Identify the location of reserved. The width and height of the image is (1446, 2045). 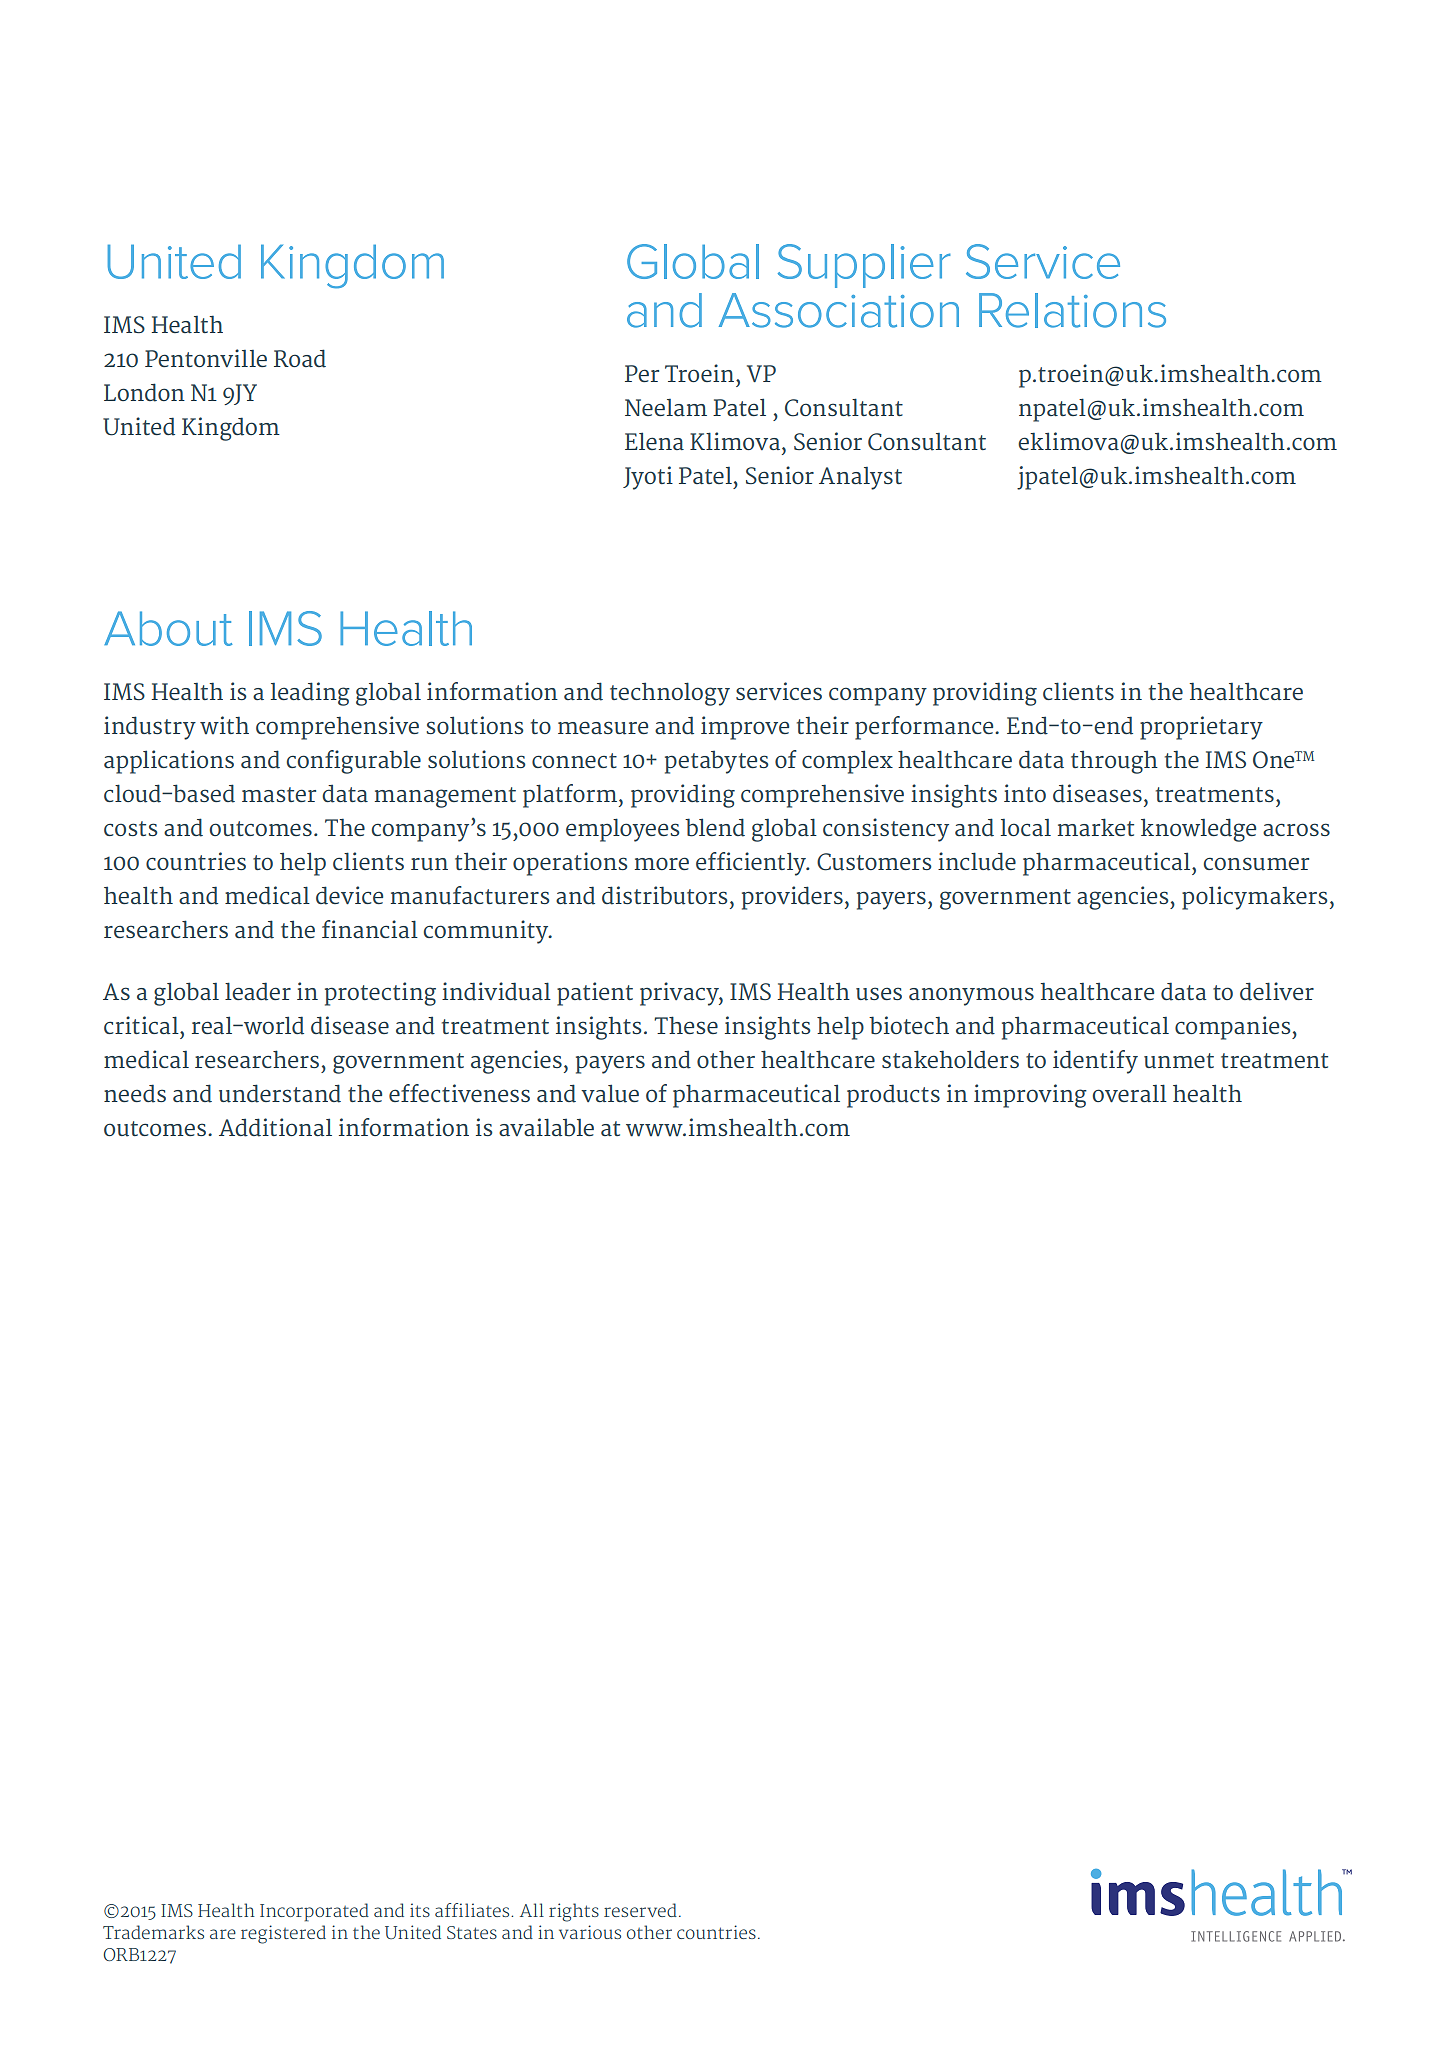
(640, 1910).
